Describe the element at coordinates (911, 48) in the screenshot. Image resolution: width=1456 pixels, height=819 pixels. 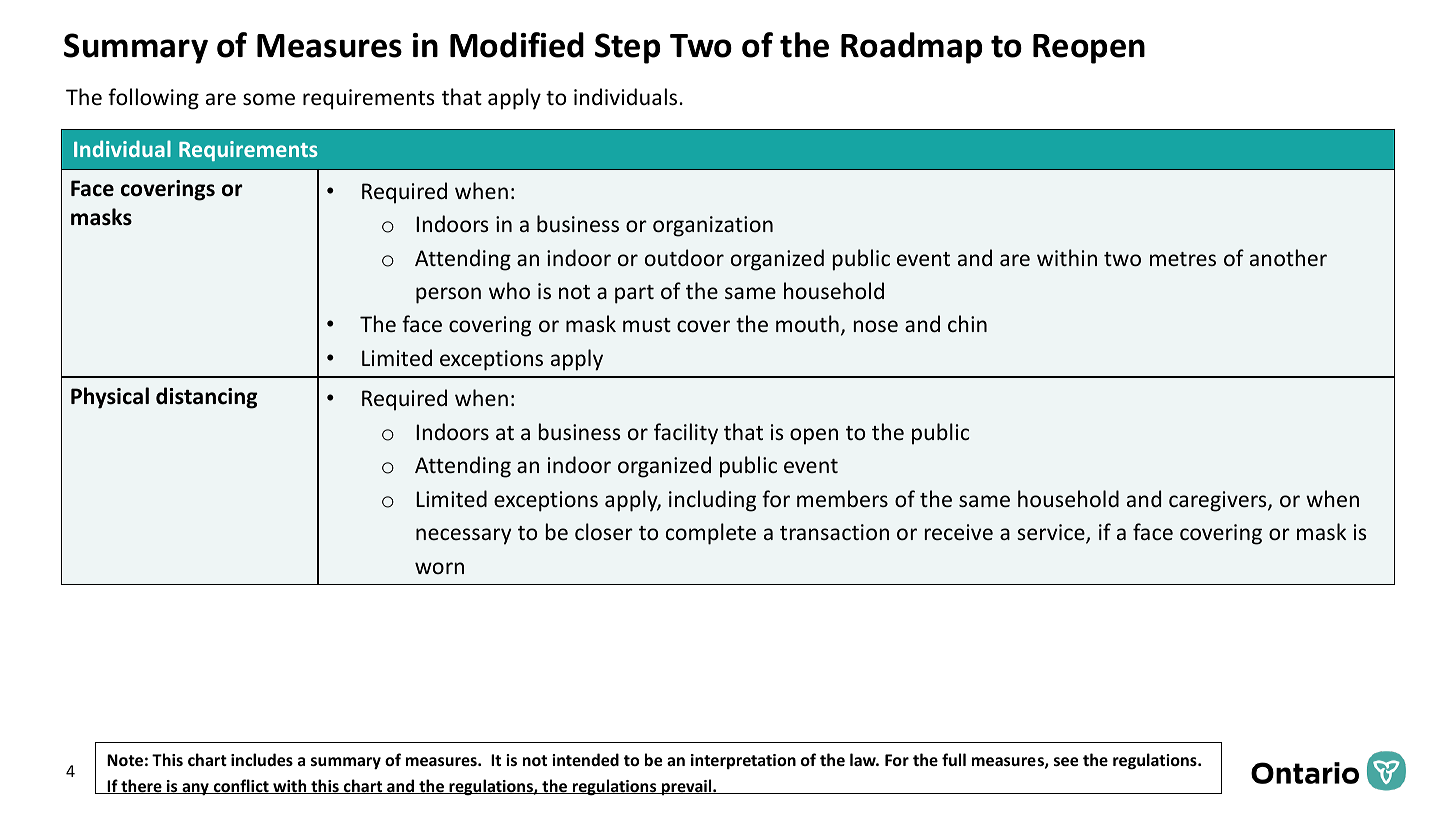
I see `Roadmap` at that location.
